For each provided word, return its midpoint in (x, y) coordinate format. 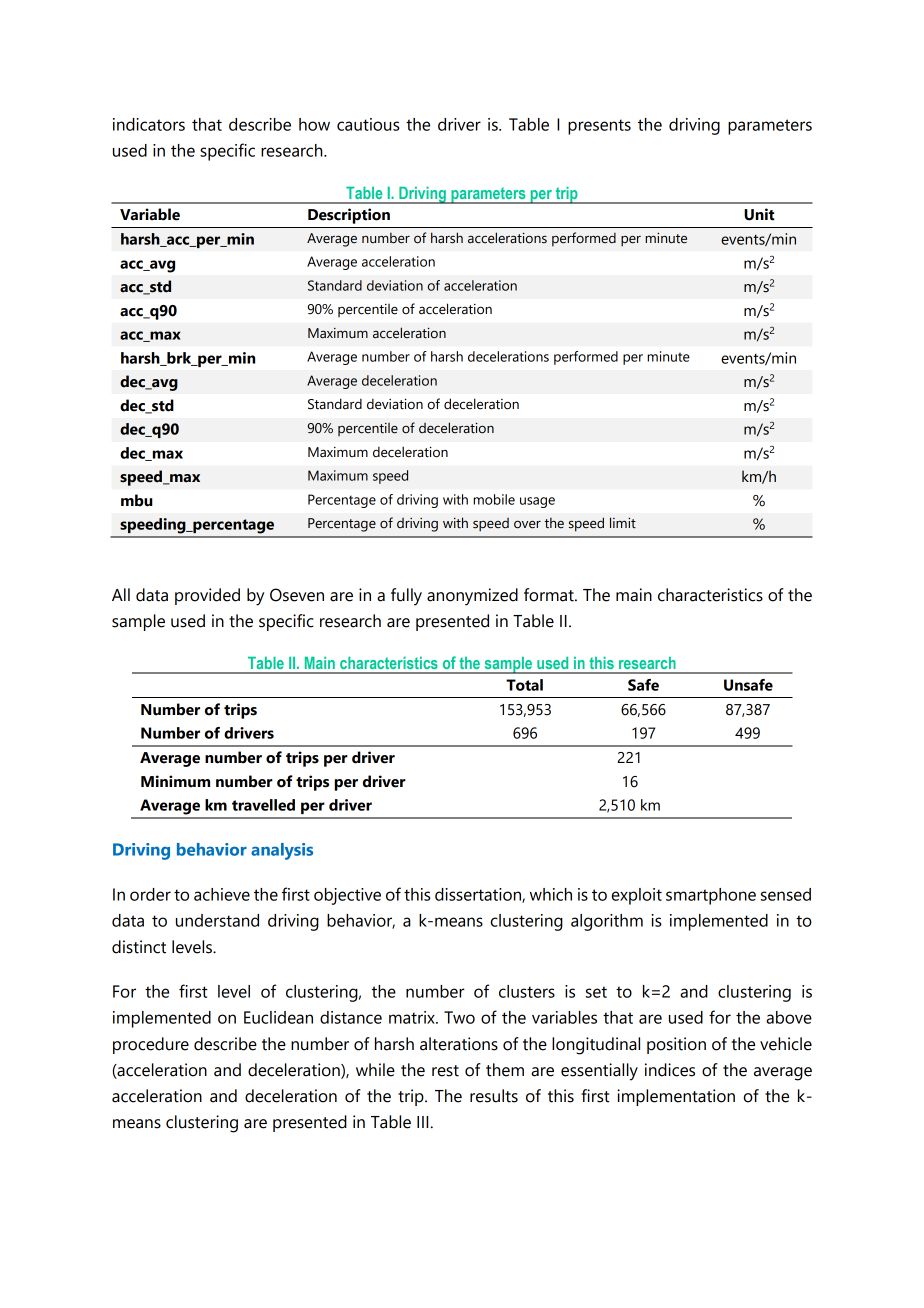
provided (207, 596)
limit (623, 523)
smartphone (711, 896)
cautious (368, 124)
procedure (151, 1045)
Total (524, 685)
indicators (149, 124)
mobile (494, 499)
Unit (759, 214)
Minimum (175, 781)
